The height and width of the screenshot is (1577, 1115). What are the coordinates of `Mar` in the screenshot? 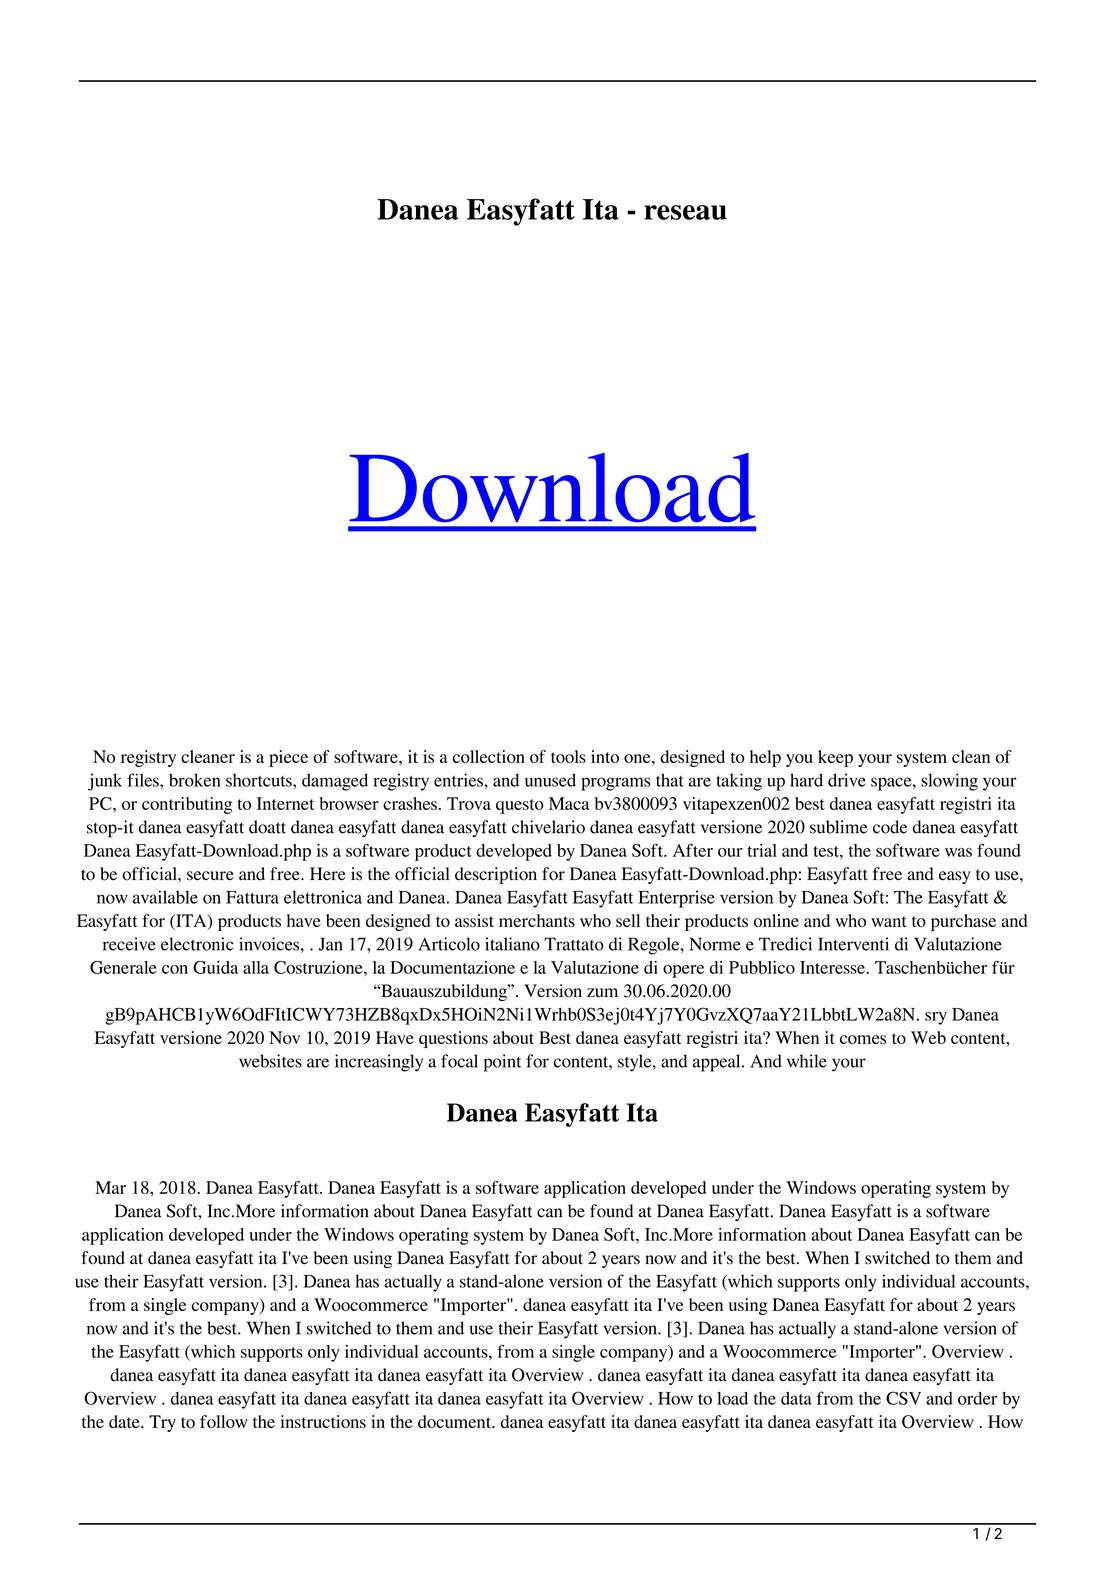 It's located at (110, 1187).
